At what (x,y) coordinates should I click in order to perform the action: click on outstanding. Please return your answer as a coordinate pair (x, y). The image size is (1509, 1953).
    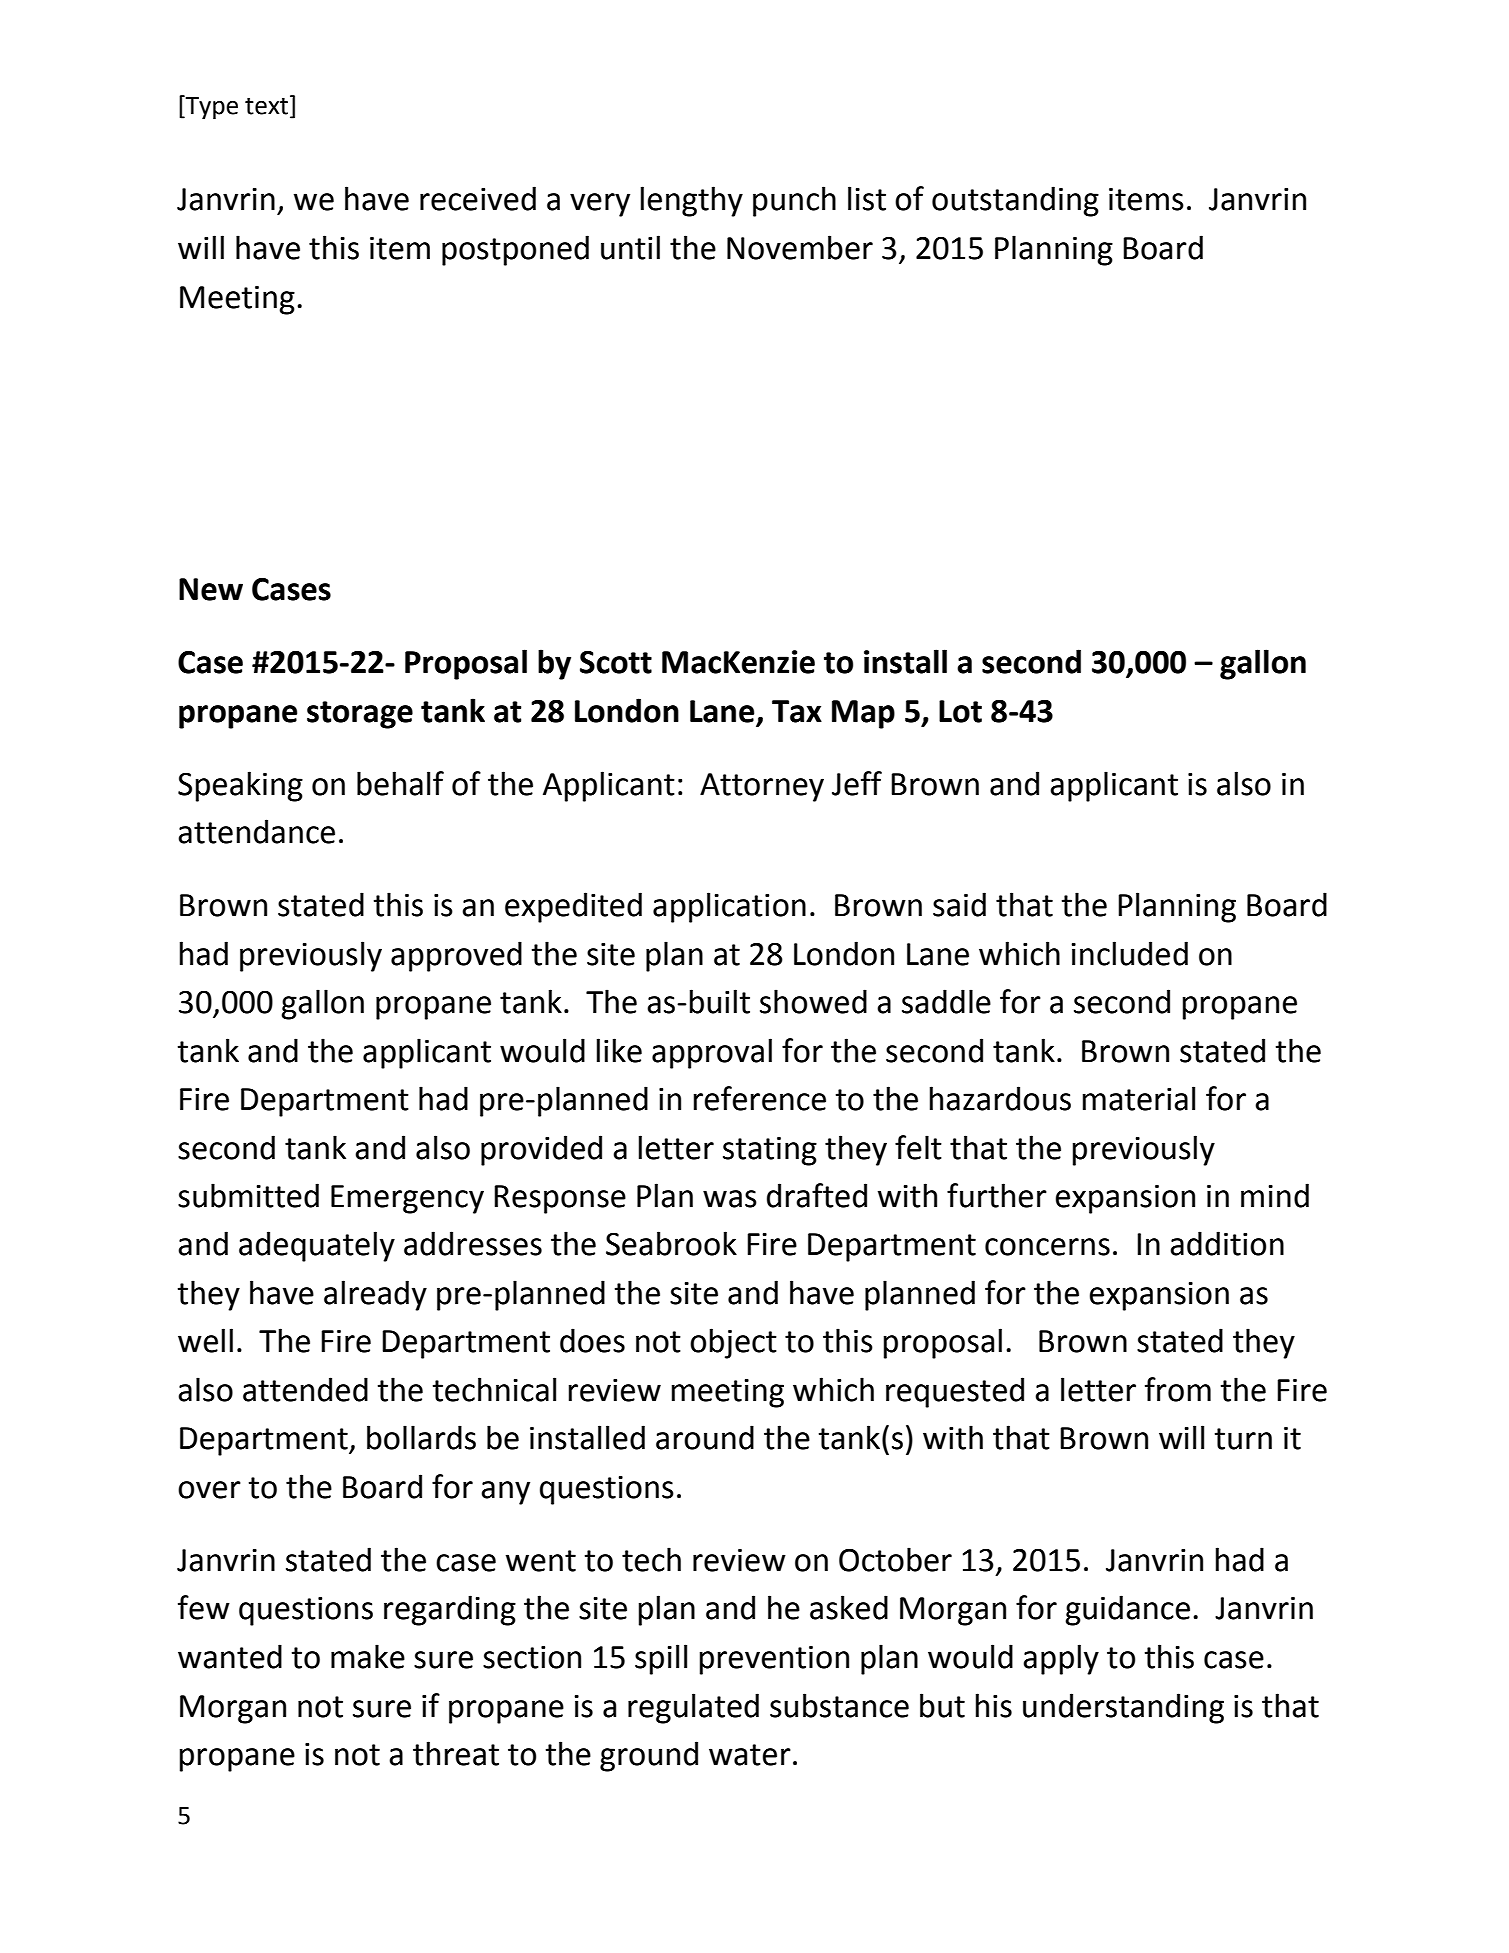
    Looking at the image, I should click on (1015, 201).
